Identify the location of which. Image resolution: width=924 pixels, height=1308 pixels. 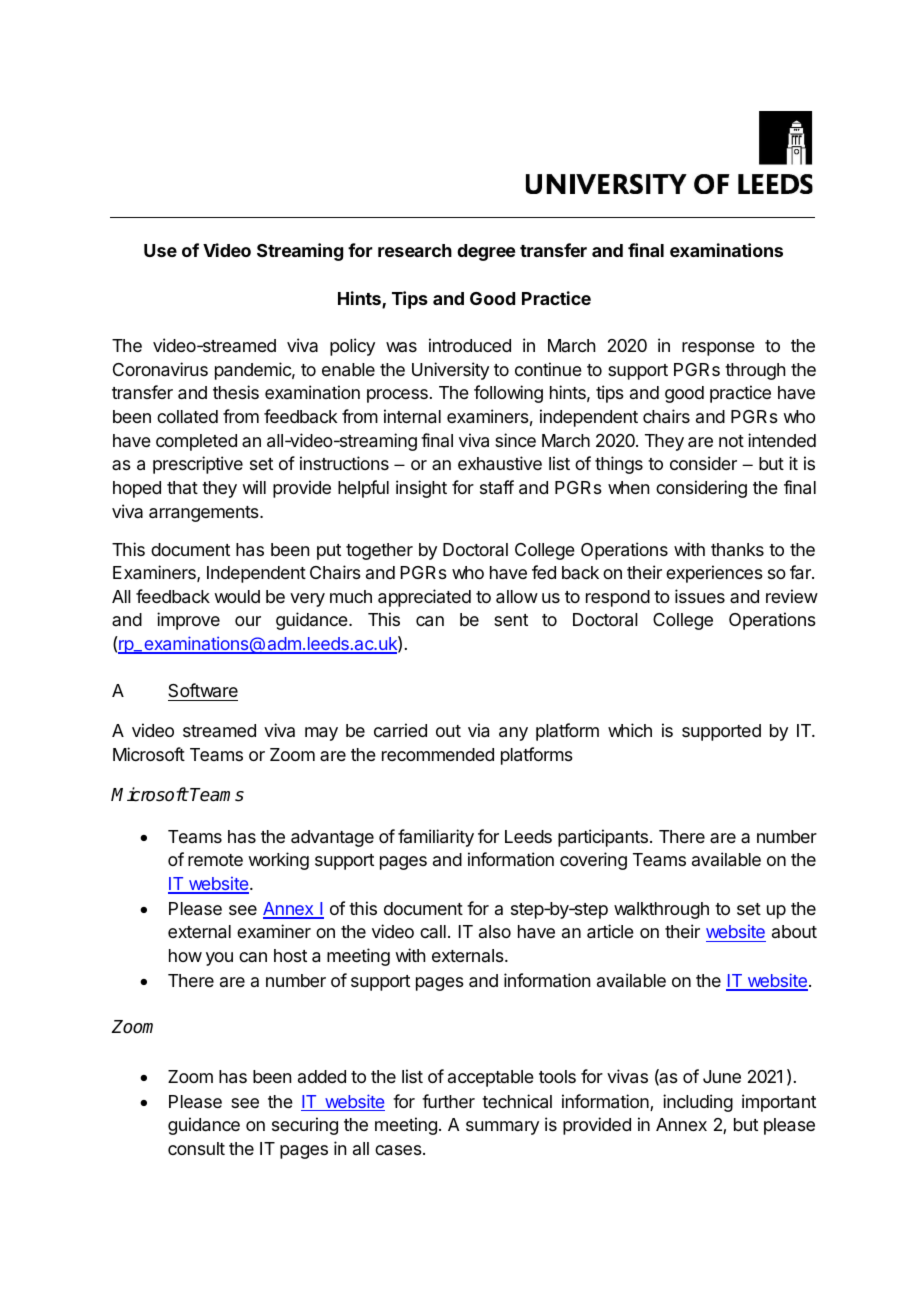
(630, 730).
